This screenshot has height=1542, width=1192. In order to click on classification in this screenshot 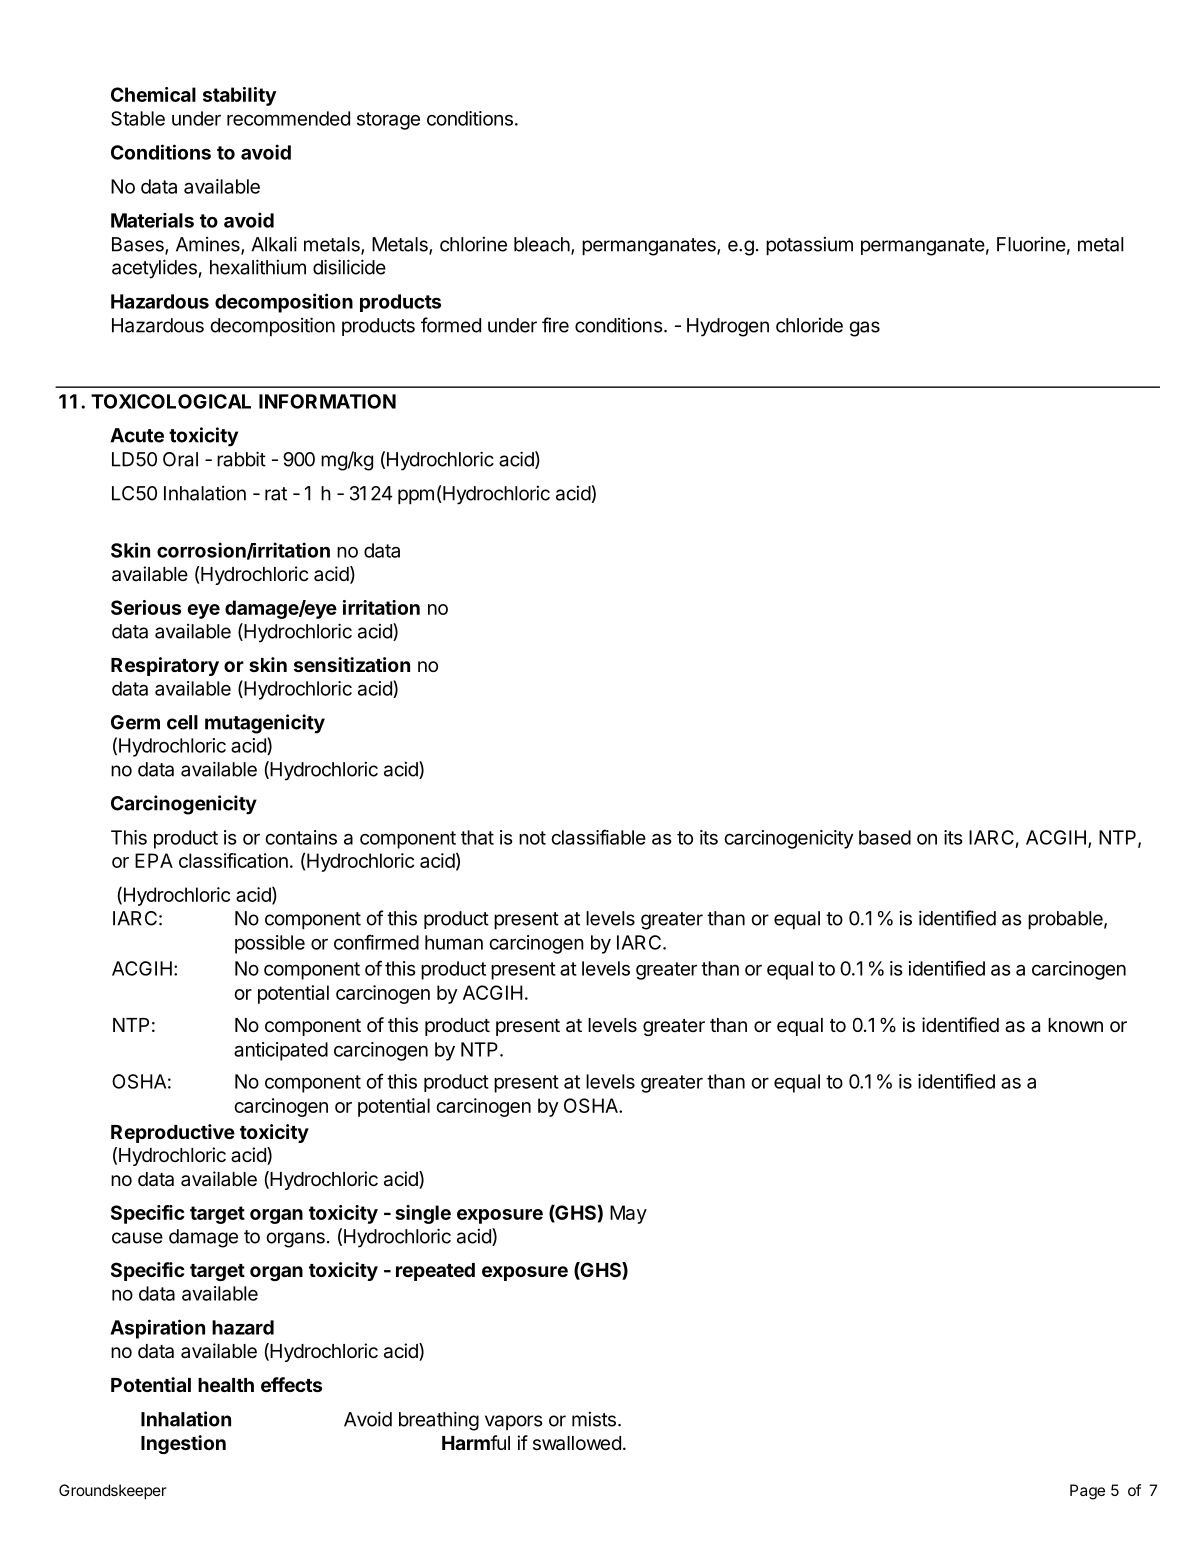, I will do `click(233, 860)`.
